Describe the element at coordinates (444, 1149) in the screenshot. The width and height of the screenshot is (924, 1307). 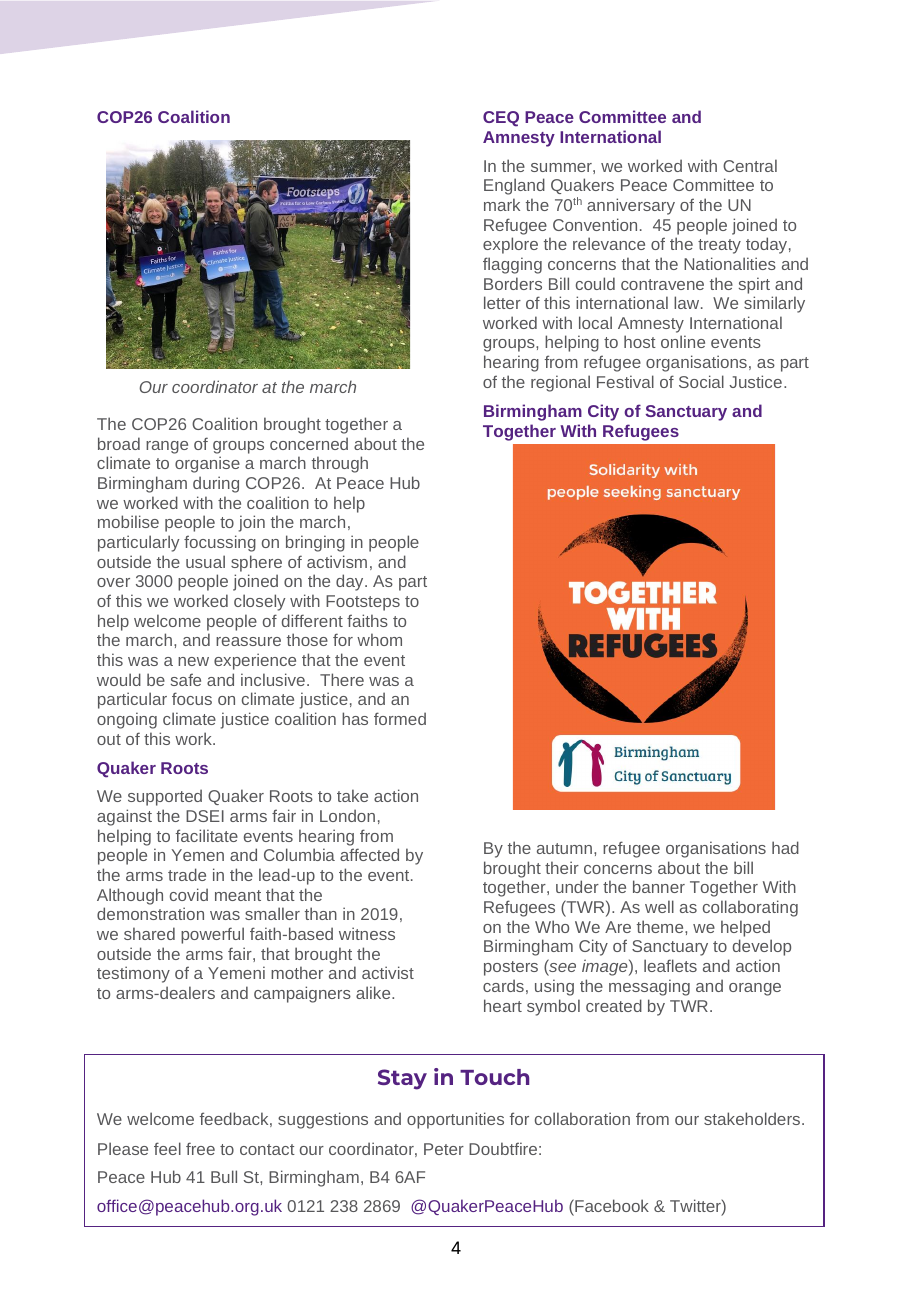
I see `Peter` at that location.
